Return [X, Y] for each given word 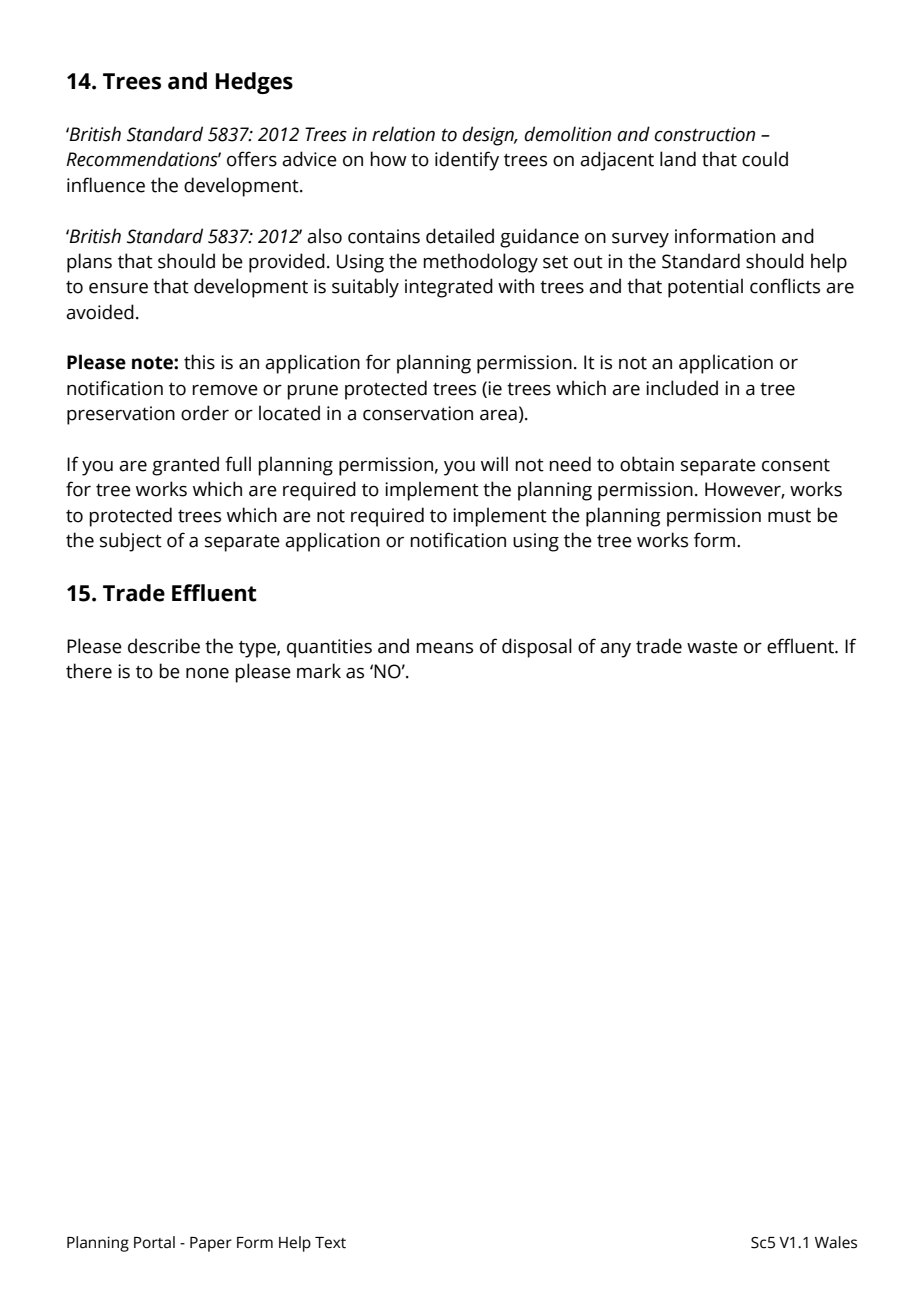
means [444, 648]
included [682, 388]
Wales [836, 1242]
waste [712, 647]
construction [704, 134]
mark [319, 671]
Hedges [254, 83]
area [498, 415]
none [207, 673]
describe [164, 646]
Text [330, 1243]
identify [467, 161]
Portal [154, 1242]
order [205, 413]
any [615, 650]
